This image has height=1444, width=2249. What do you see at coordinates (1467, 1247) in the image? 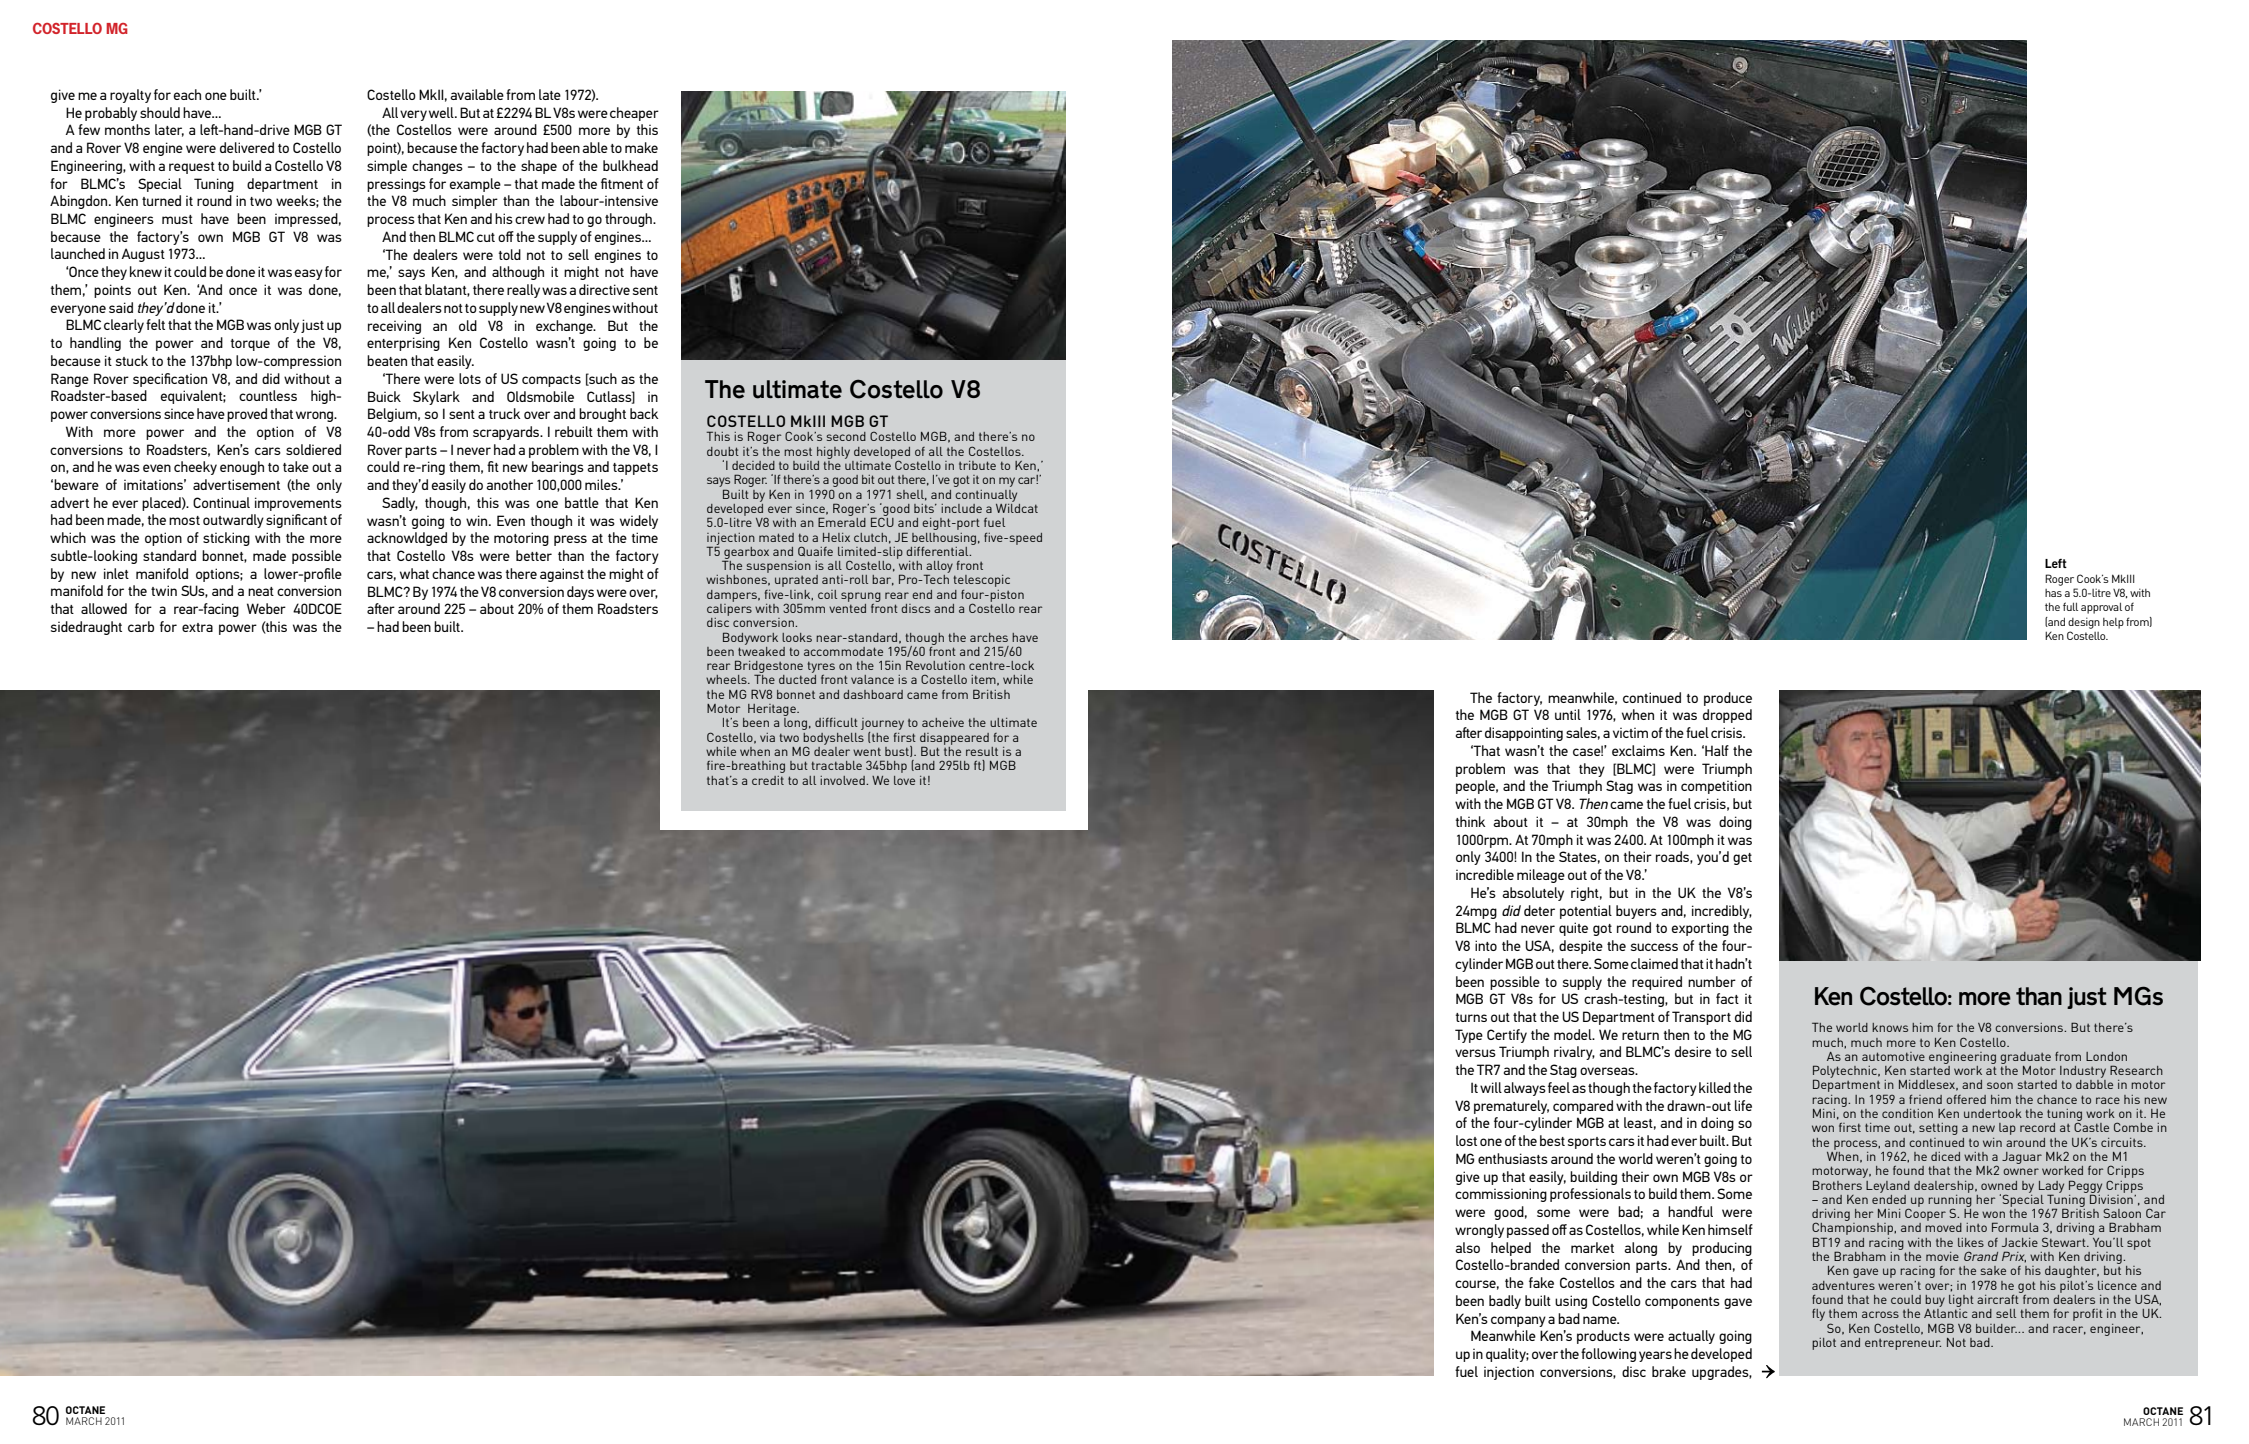
I see `also` at bounding box center [1467, 1247].
